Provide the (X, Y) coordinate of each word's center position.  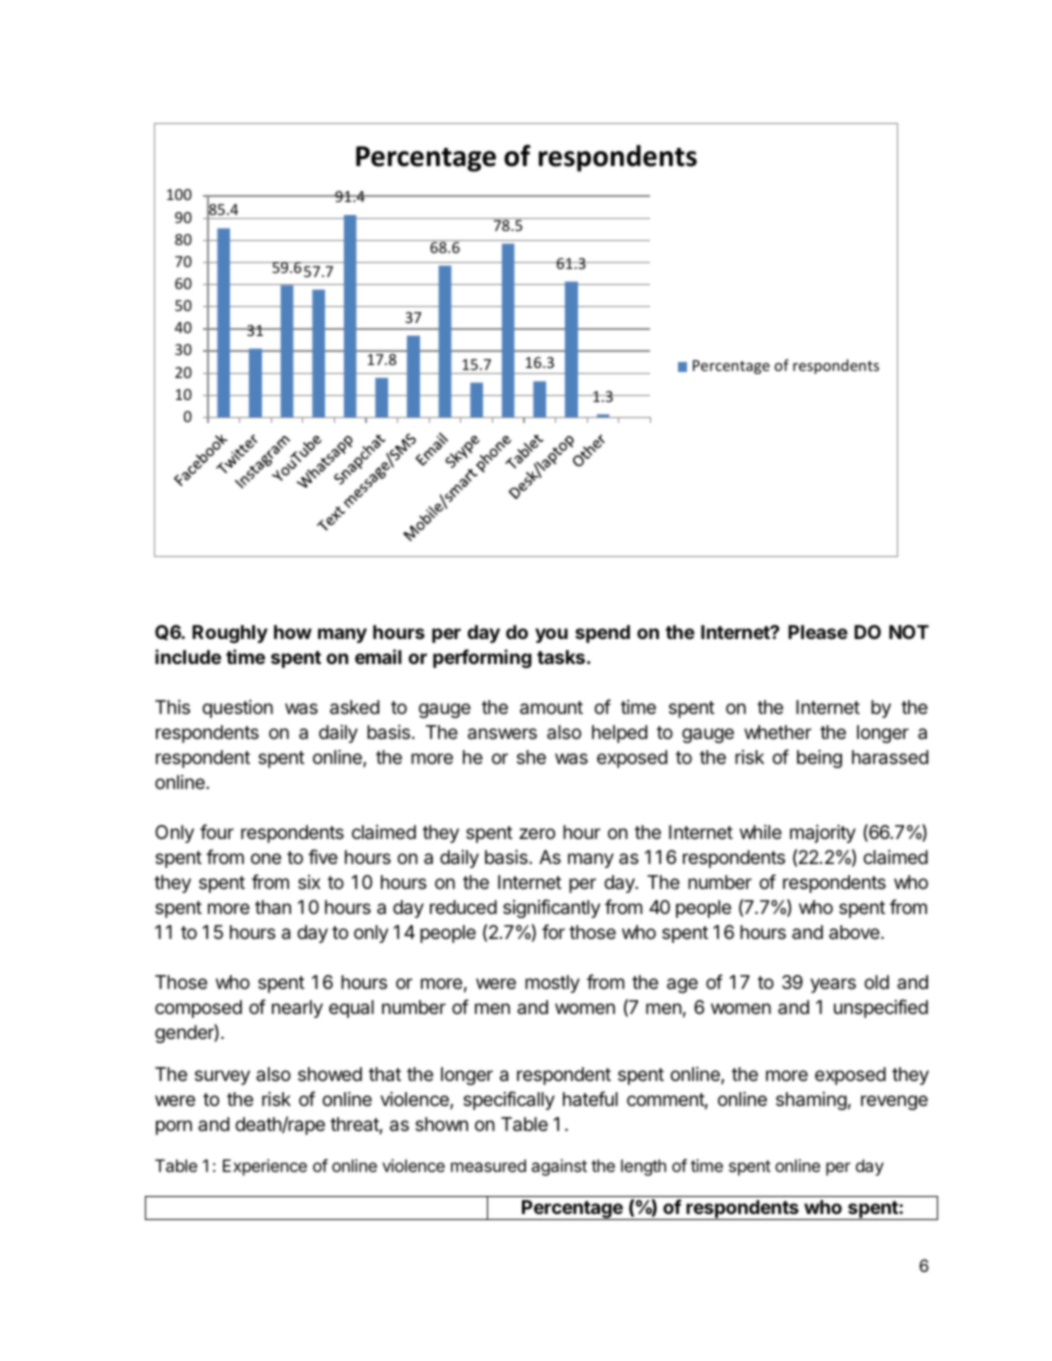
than (273, 907)
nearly (297, 1009)
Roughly (230, 634)
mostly (552, 984)
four (217, 831)
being (819, 759)
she (531, 757)
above (855, 932)
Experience (265, 1167)
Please (818, 632)
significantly (551, 908)
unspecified (881, 1008)
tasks (561, 657)
